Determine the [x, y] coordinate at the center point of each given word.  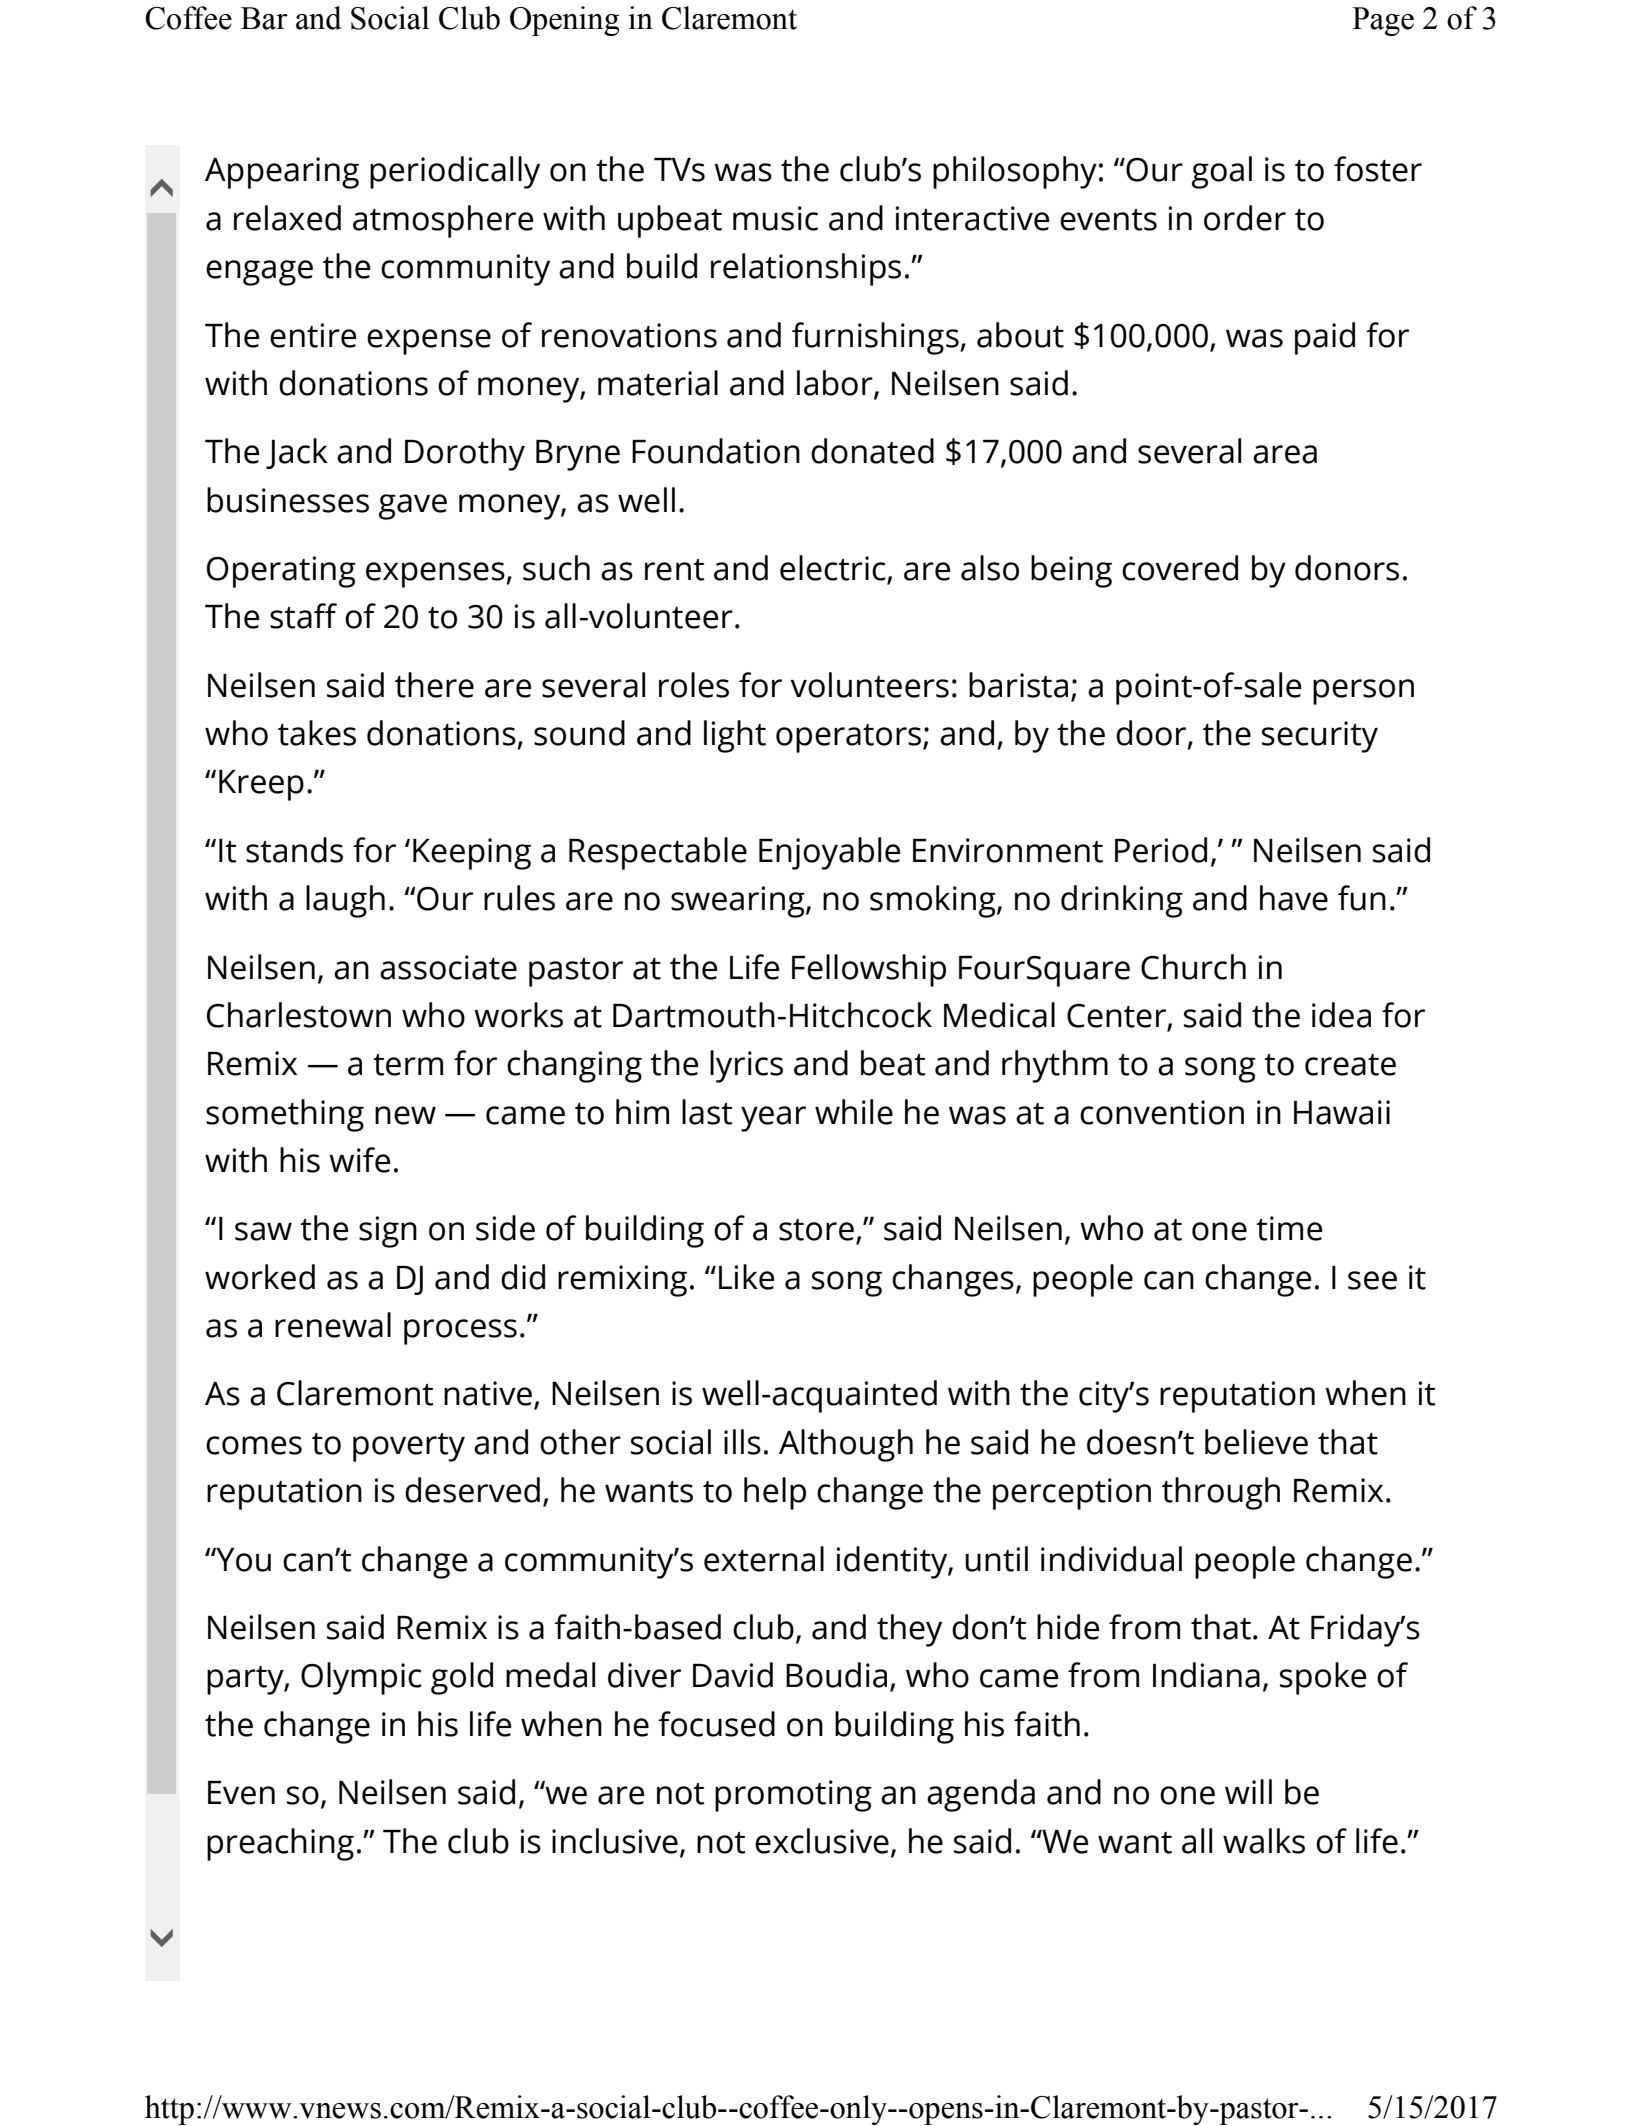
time [1289, 1228]
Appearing [282, 173]
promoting [793, 1796]
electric [834, 569]
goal [1222, 172]
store [816, 1230]
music [775, 218]
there [434, 685]
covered [1180, 568]
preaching [280, 1844]
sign [388, 1232]
